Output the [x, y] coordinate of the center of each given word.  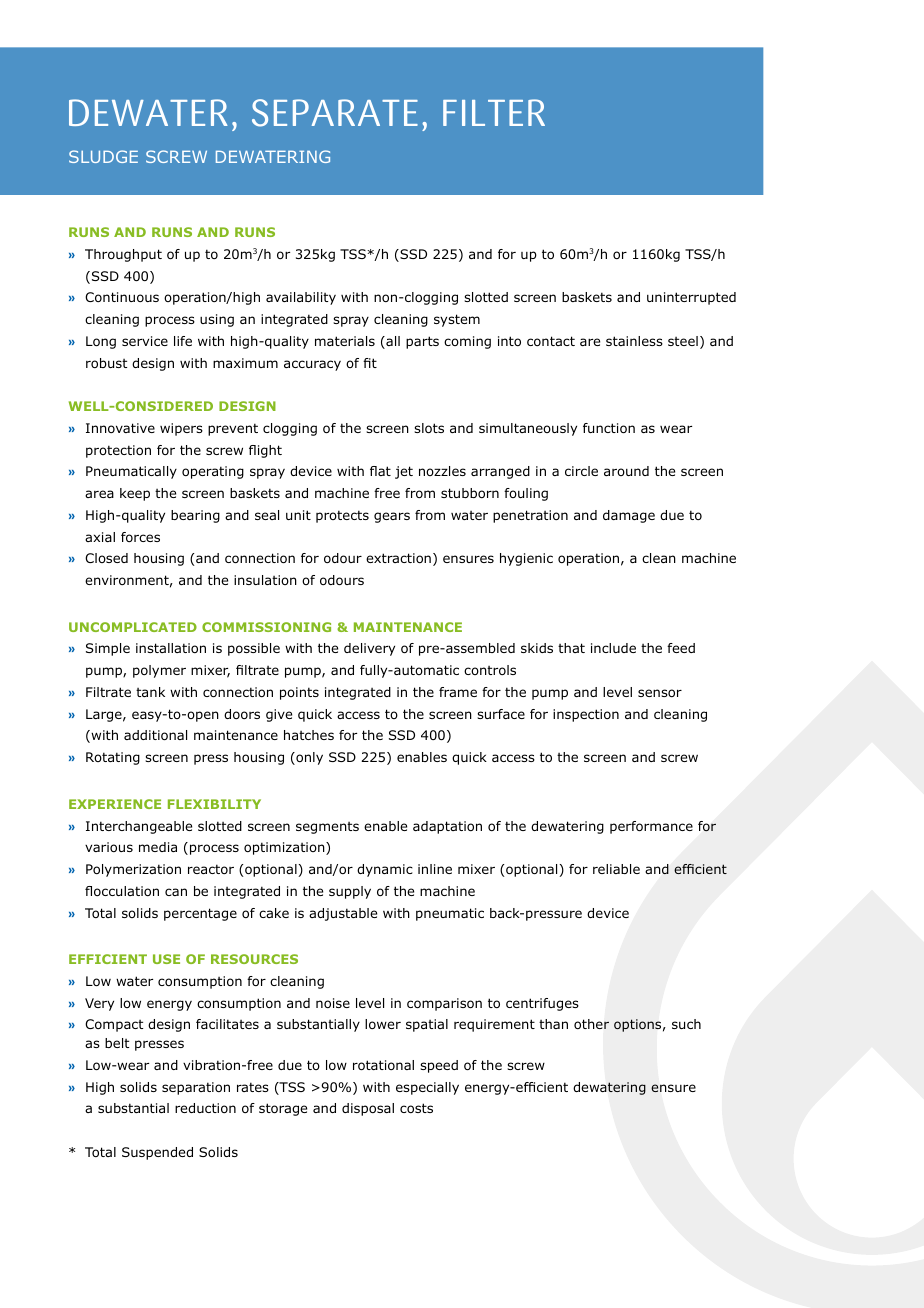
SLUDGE [103, 156]
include [613, 648]
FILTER [494, 112]
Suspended [157, 1153]
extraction [398, 558]
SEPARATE [335, 113]
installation [171, 648]
